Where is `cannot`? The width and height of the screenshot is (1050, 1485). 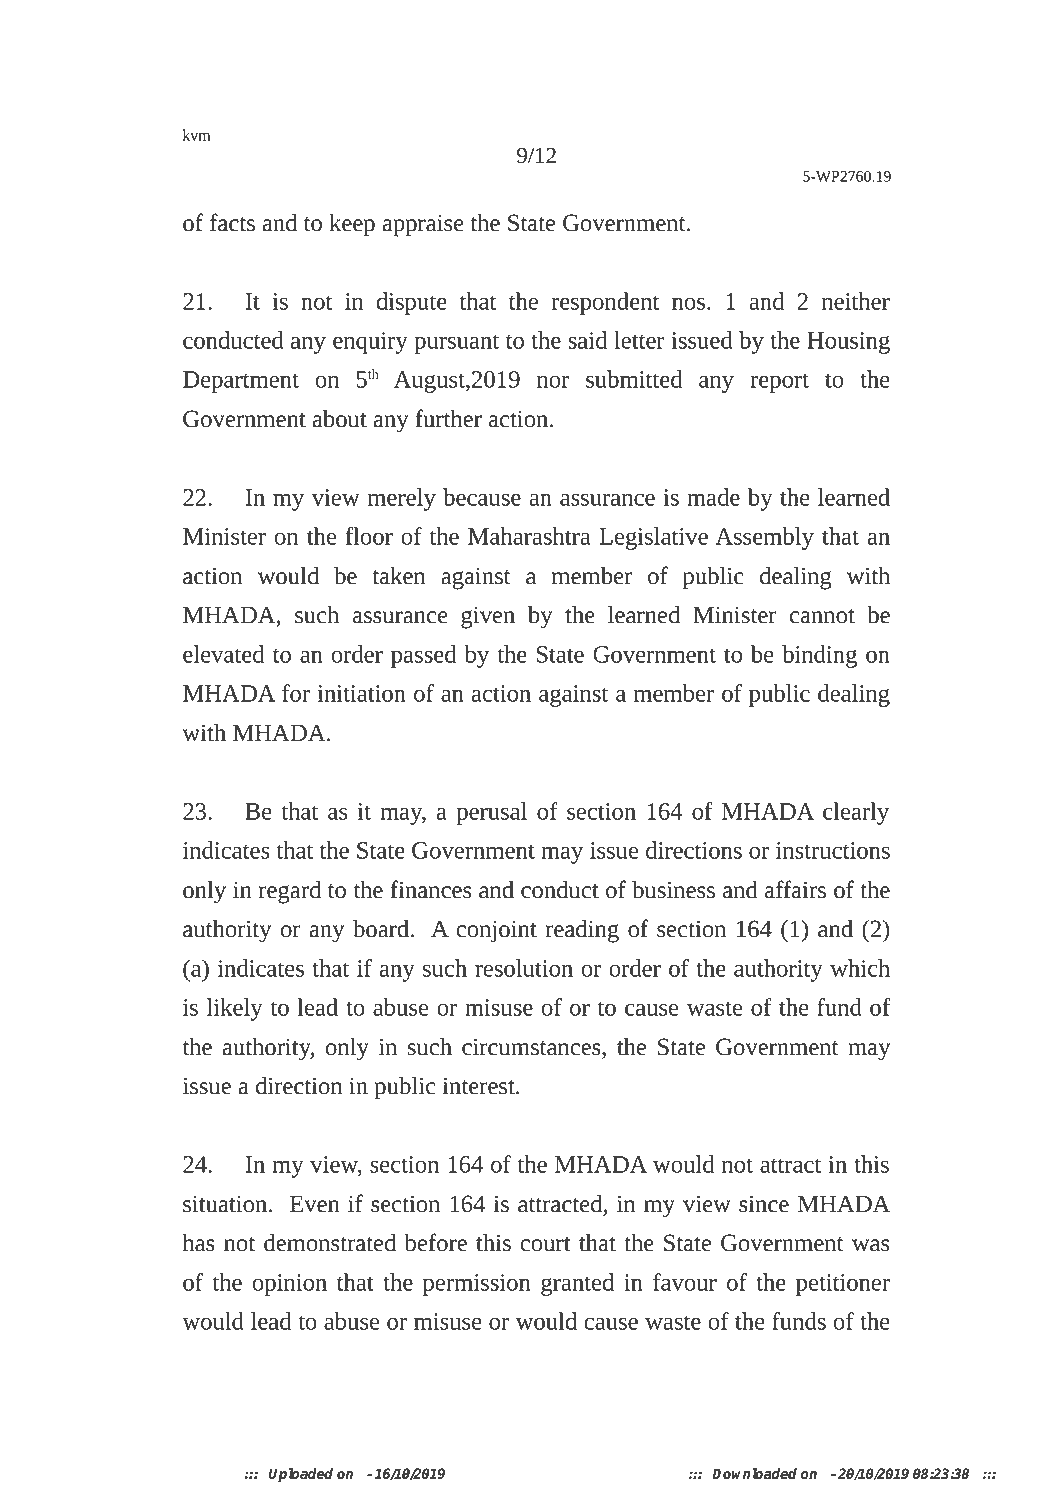
cannot is located at coordinates (822, 616).
